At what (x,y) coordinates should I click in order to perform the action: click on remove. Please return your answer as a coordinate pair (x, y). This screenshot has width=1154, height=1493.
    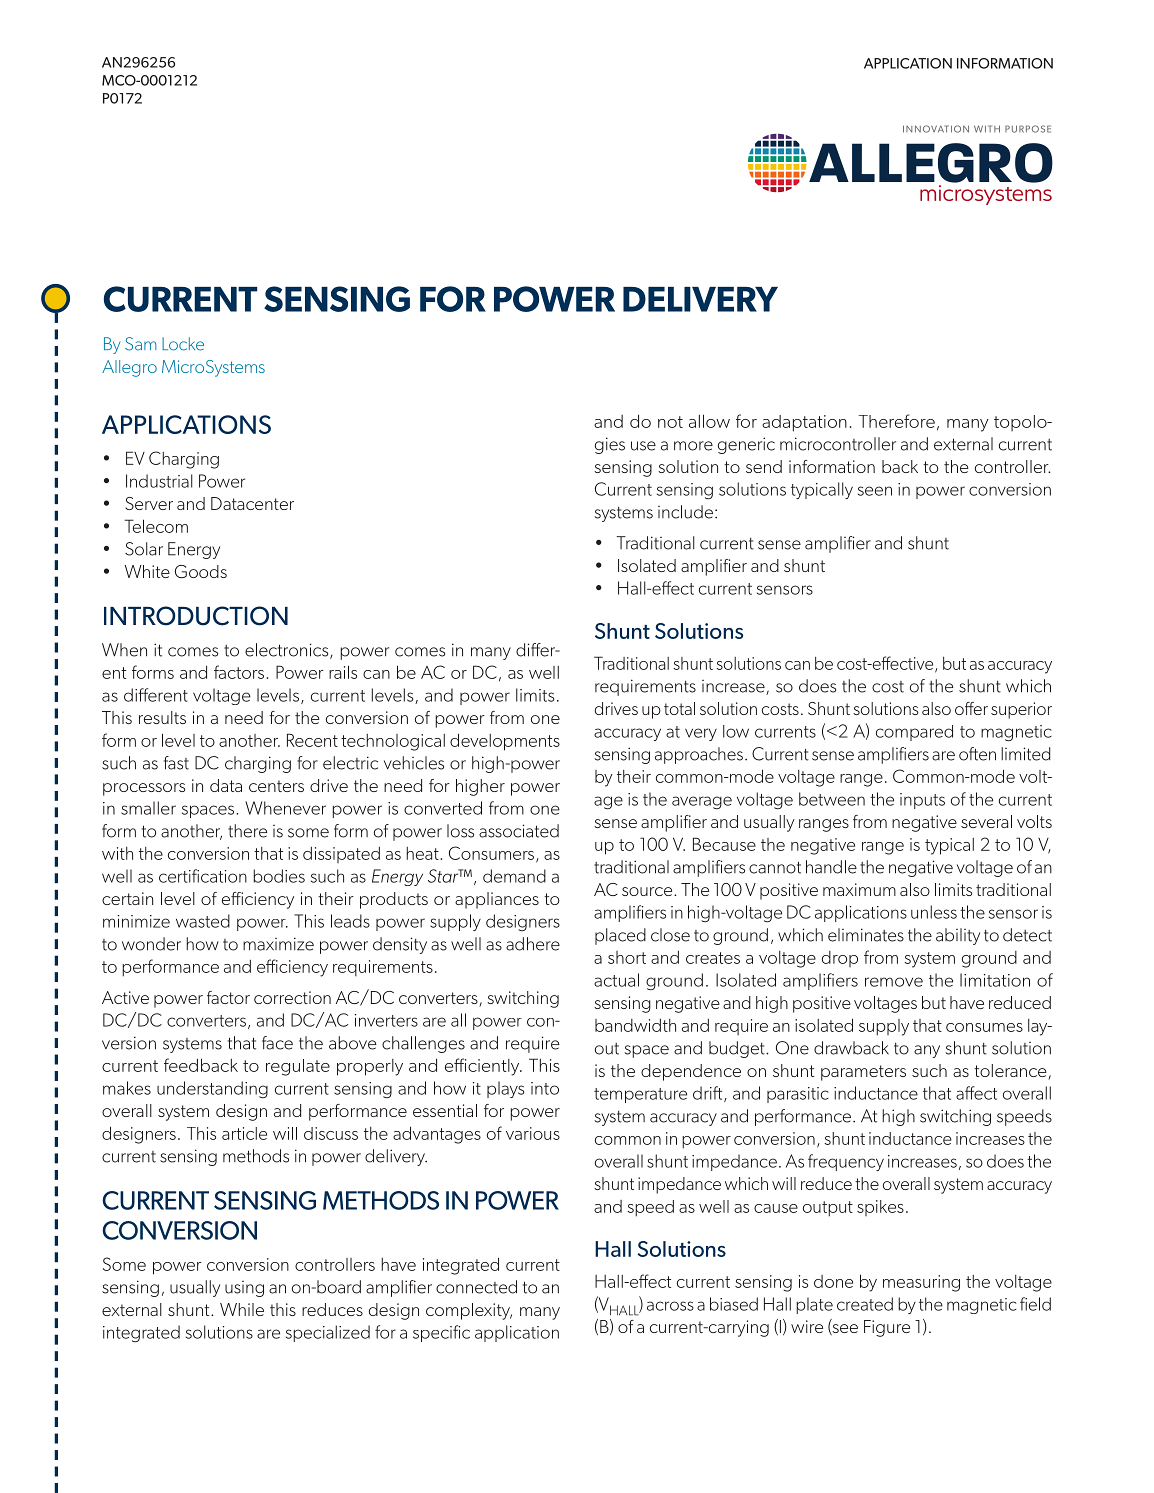
    Looking at the image, I should click on (894, 982).
